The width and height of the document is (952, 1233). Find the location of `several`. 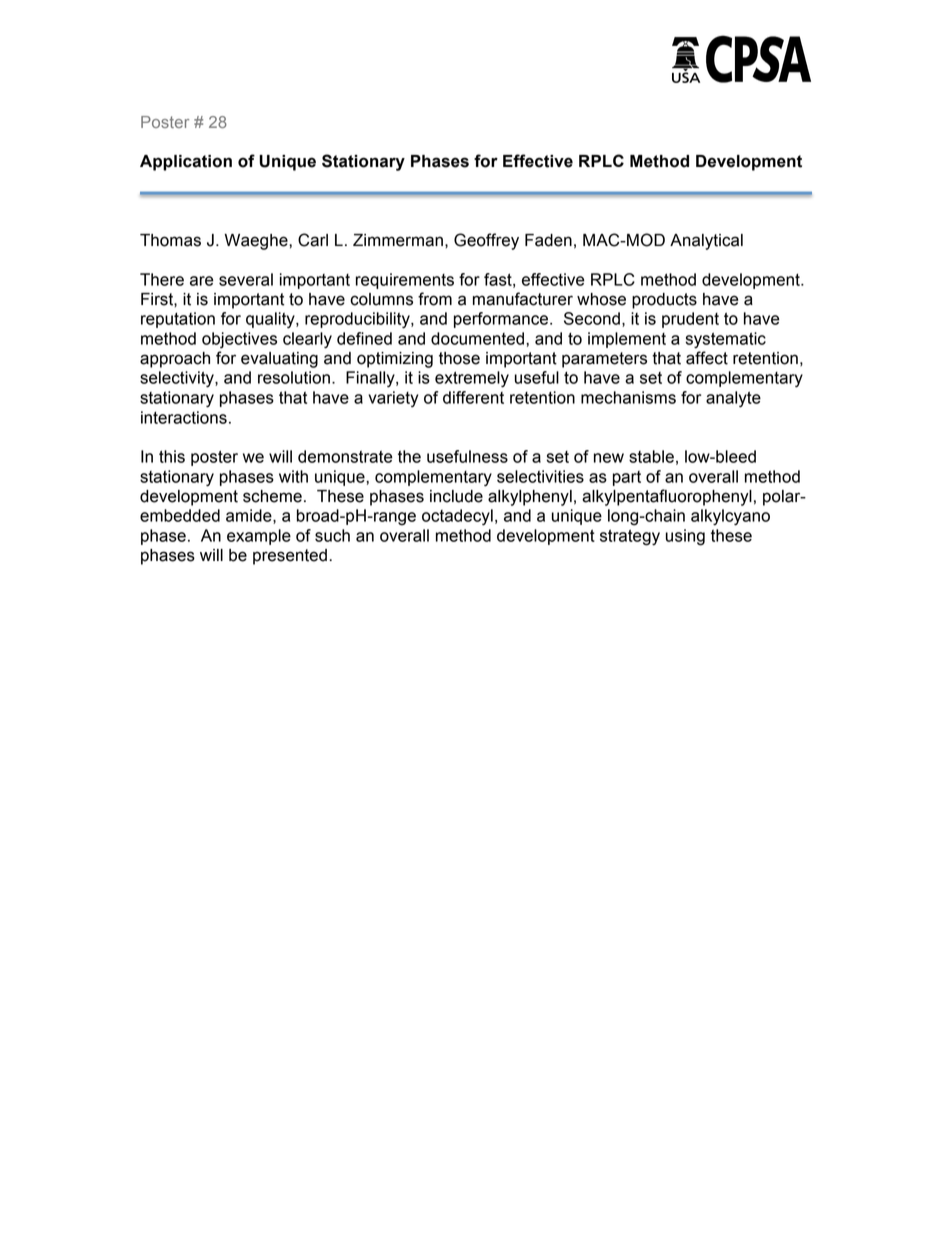

several is located at coordinates (246, 279).
